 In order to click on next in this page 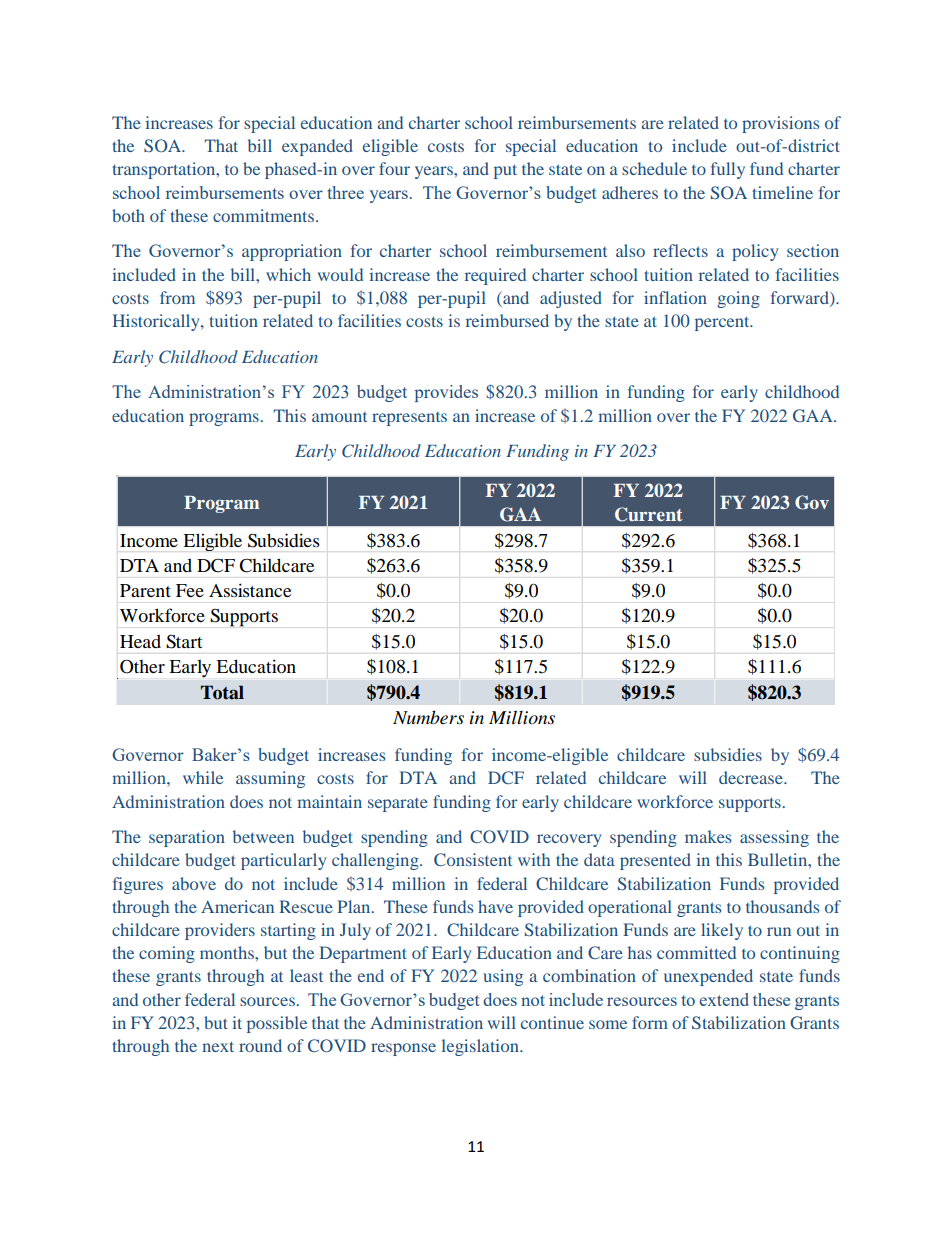, I will do `click(218, 1046)`.
